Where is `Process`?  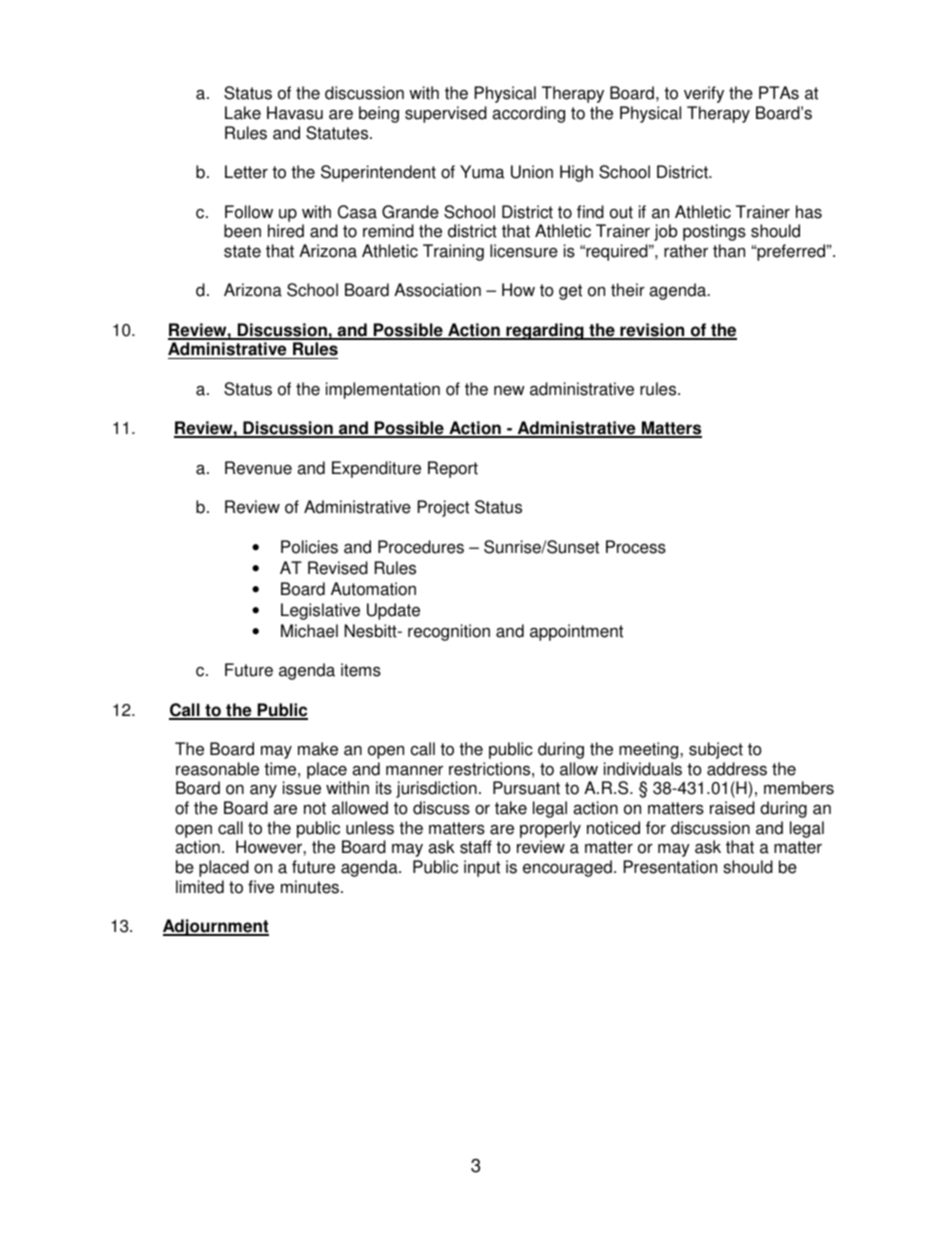 Process is located at coordinates (636, 547).
